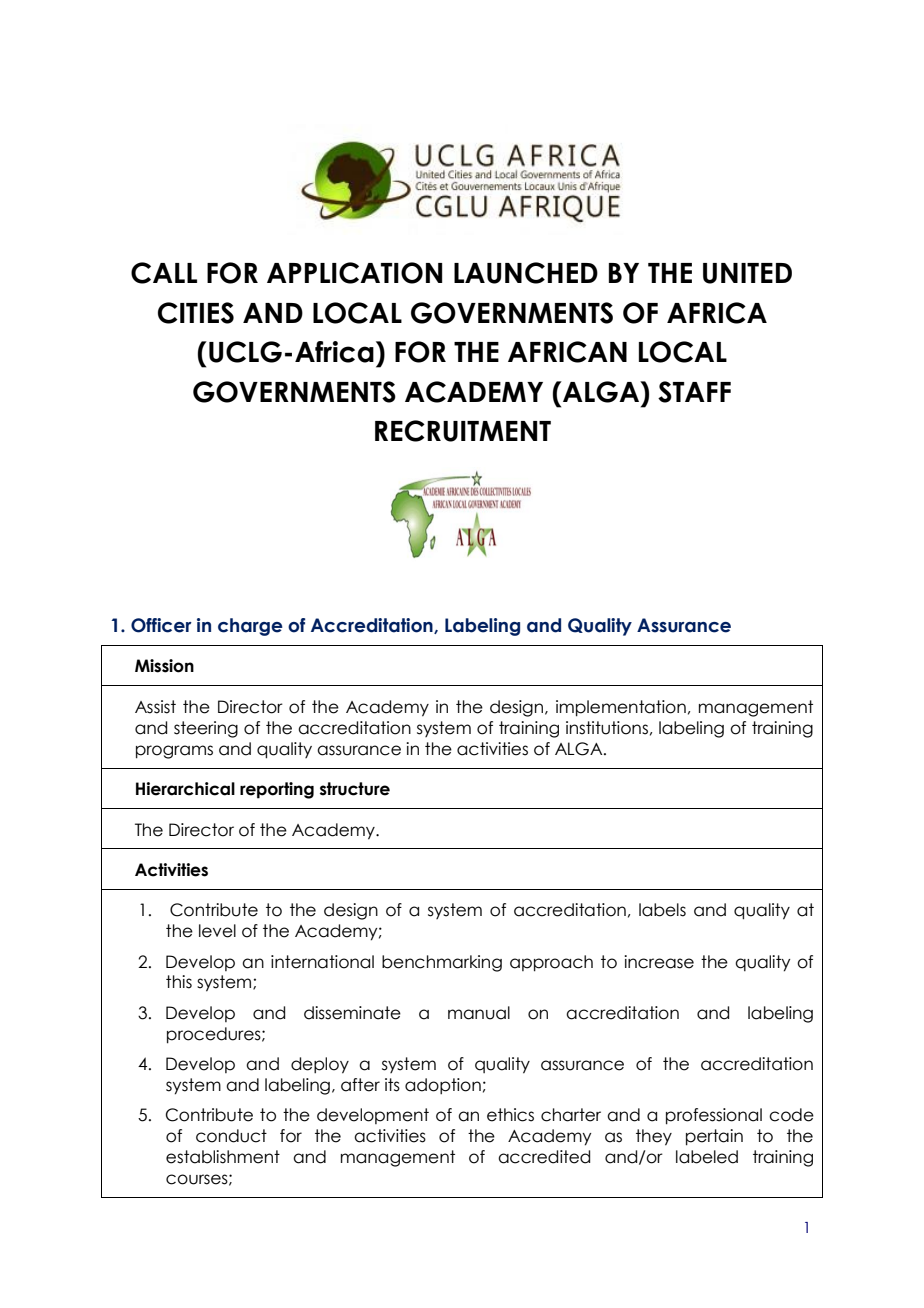  What do you see at coordinates (277, 790) in the document?
I see `reporting` at bounding box center [277, 790].
